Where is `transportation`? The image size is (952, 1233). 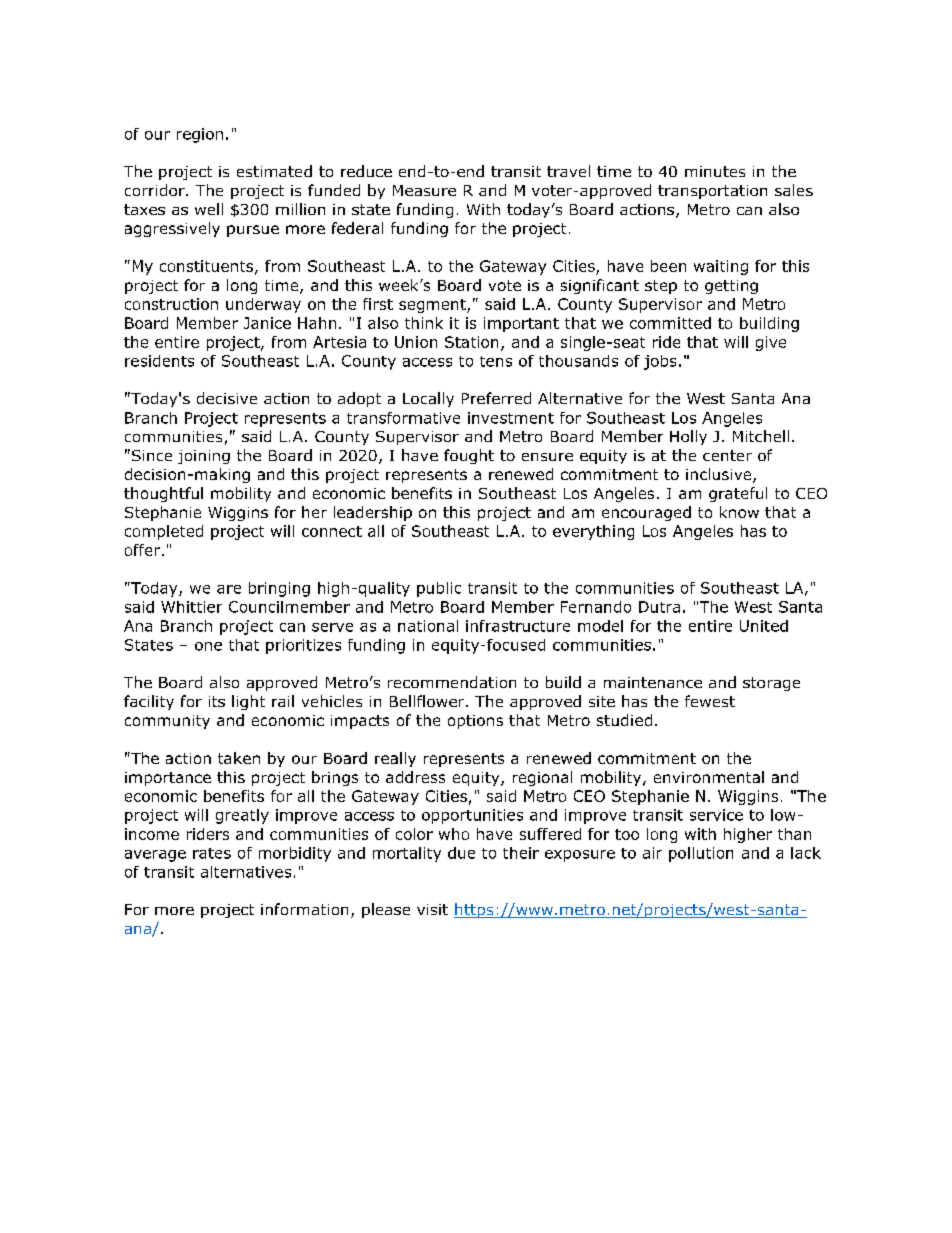 transportation is located at coordinates (712, 192).
